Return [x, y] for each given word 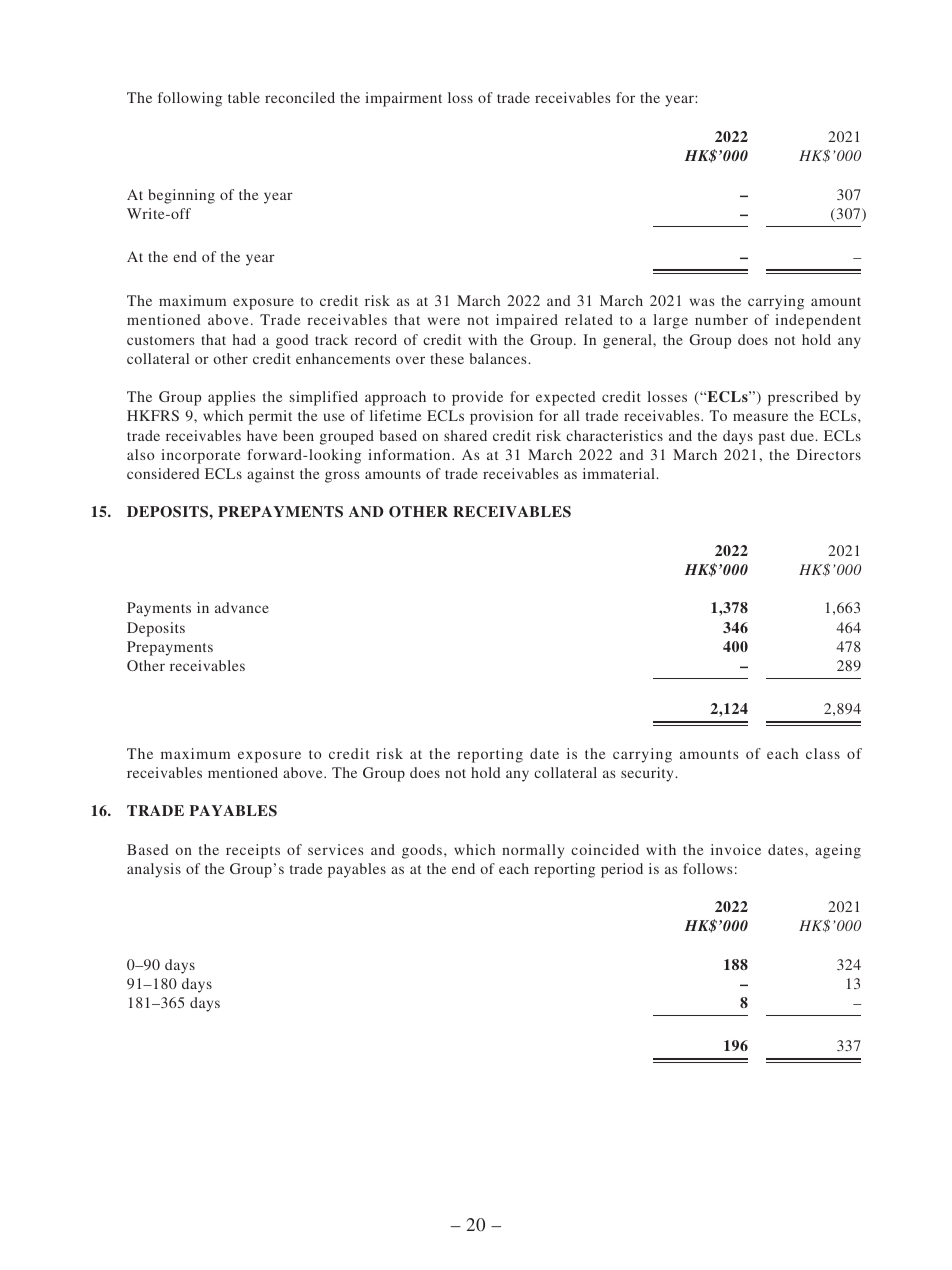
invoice [736, 849]
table [244, 97]
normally [533, 851]
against [270, 475]
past [771, 438]
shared [465, 435]
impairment [403, 99]
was [702, 302]
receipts [253, 851]
